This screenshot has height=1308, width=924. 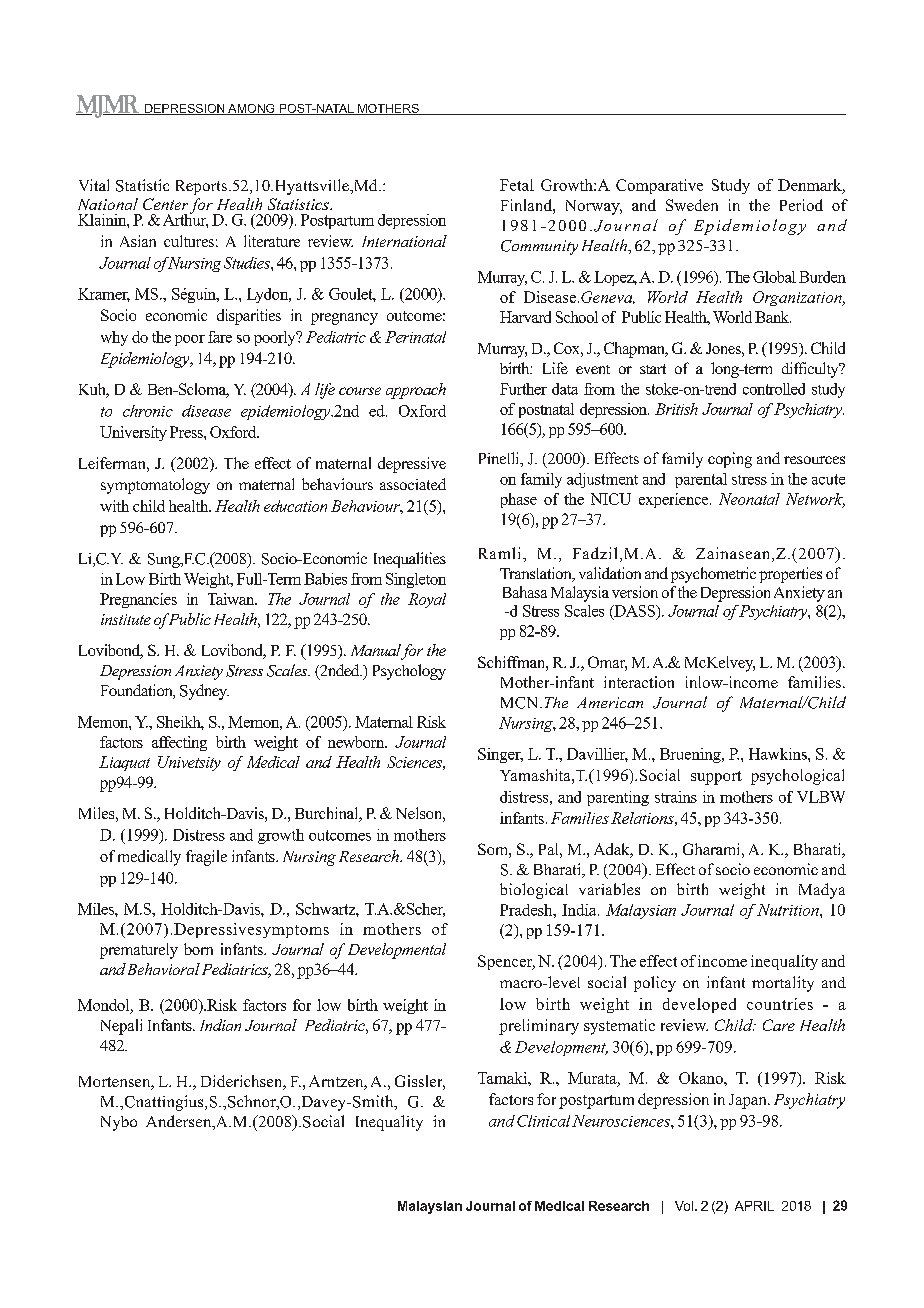 What do you see at coordinates (204, 692) in the screenshot?
I see `Sydney` at bounding box center [204, 692].
